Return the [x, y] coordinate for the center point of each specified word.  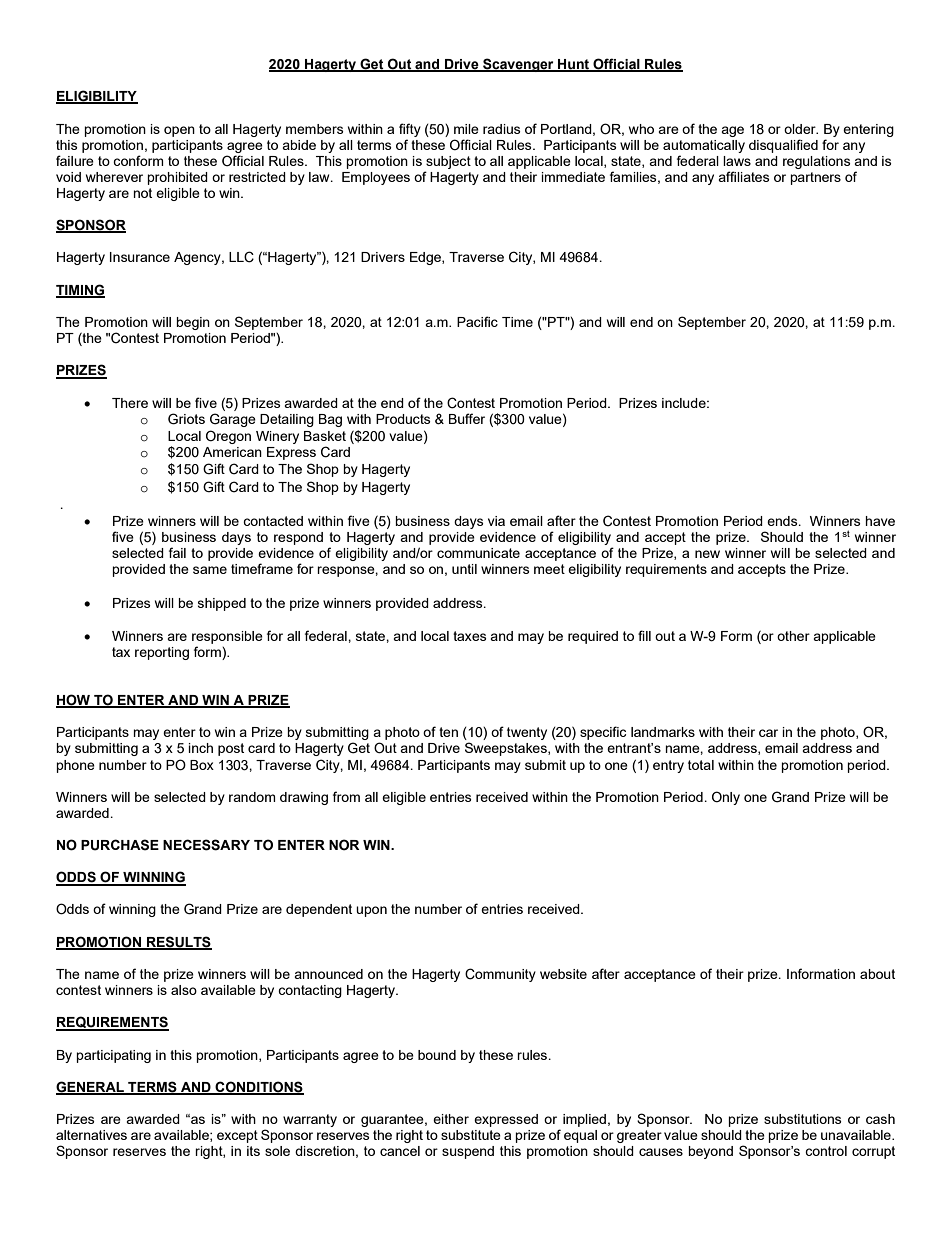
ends [783, 521]
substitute [471, 1135]
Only [726, 798]
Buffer [467, 418]
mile [466, 129]
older [801, 129]
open [179, 131]
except [237, 1136]
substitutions [803, 1119]
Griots [186, 419]
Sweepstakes [507, 749]
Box [202, 765]
